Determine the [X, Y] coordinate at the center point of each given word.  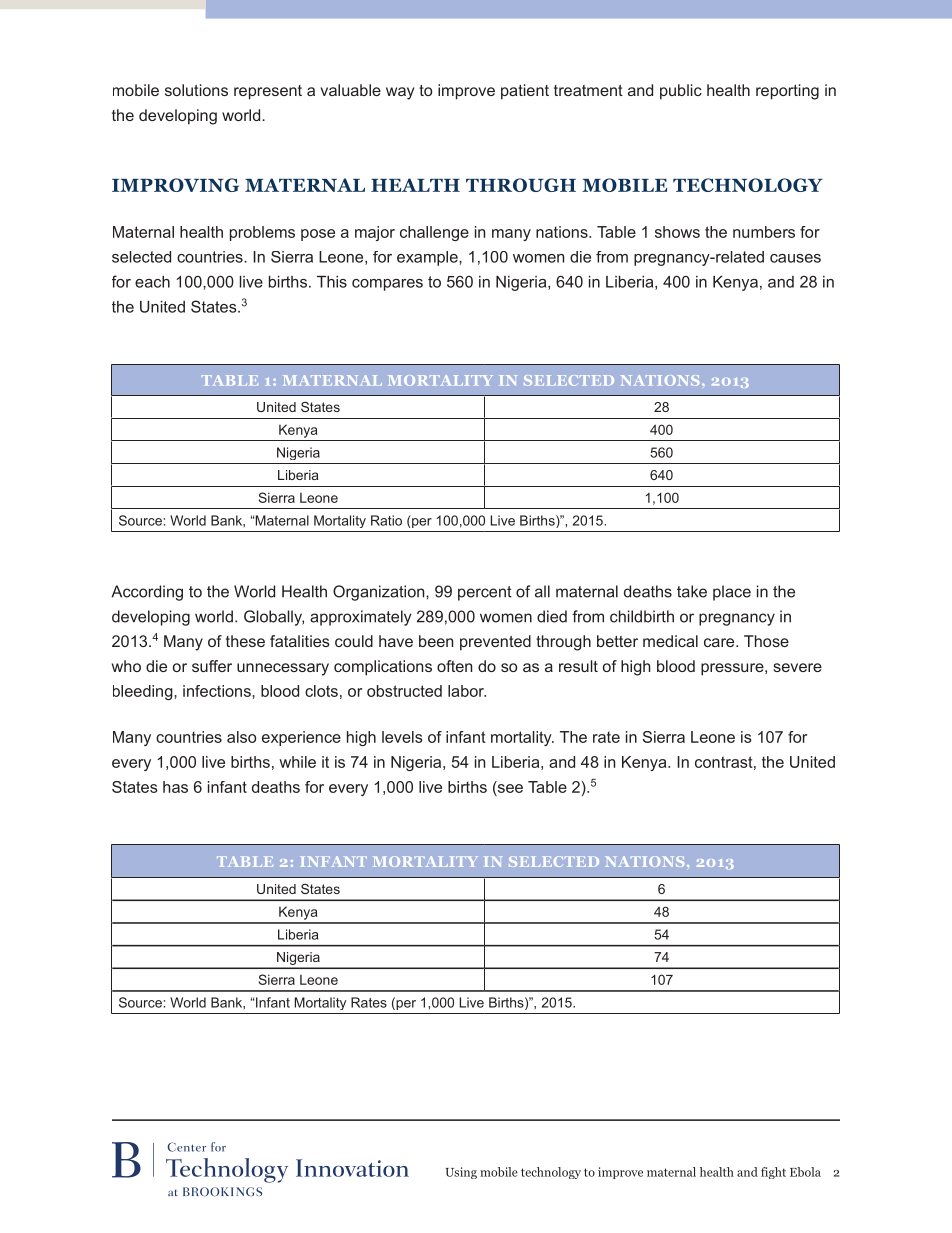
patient [525, 92]
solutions [196, 90]
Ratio [386, 520]
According [147, 593]
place [732, 593]
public [681, 92]
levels [402, 737]
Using [461, 1173]
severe [797, 667]
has [175, 787]
